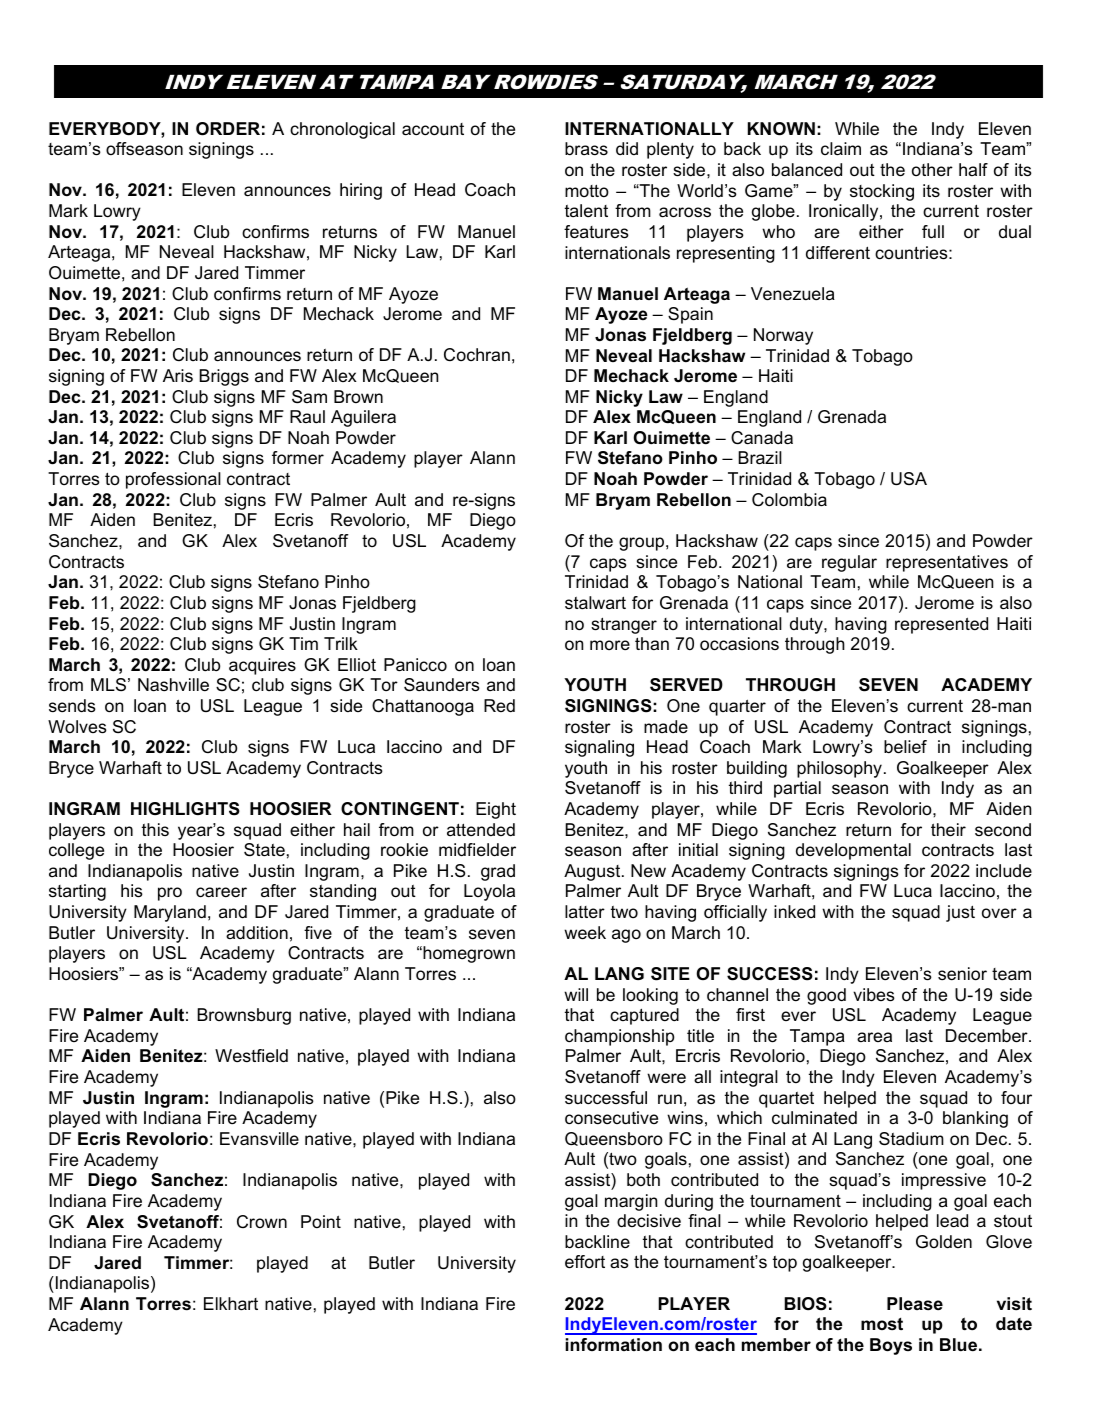 This screenshot has height=1420, width=1097. What do you see at coordinates (905, 747) in the screenshot?
I see `belief` at bounding box center [905, 747].
